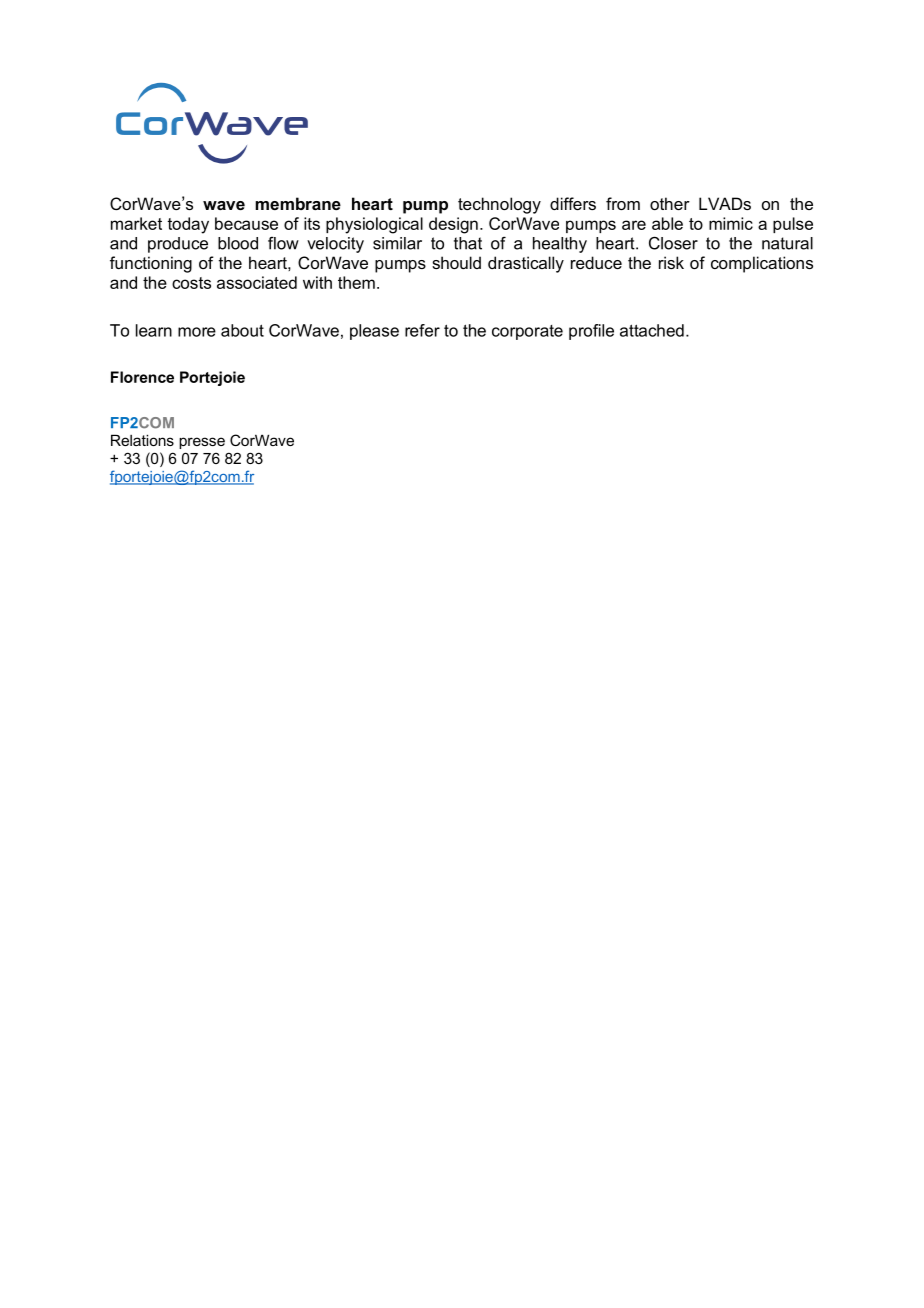  I want to click on them, so click(356, 282).
